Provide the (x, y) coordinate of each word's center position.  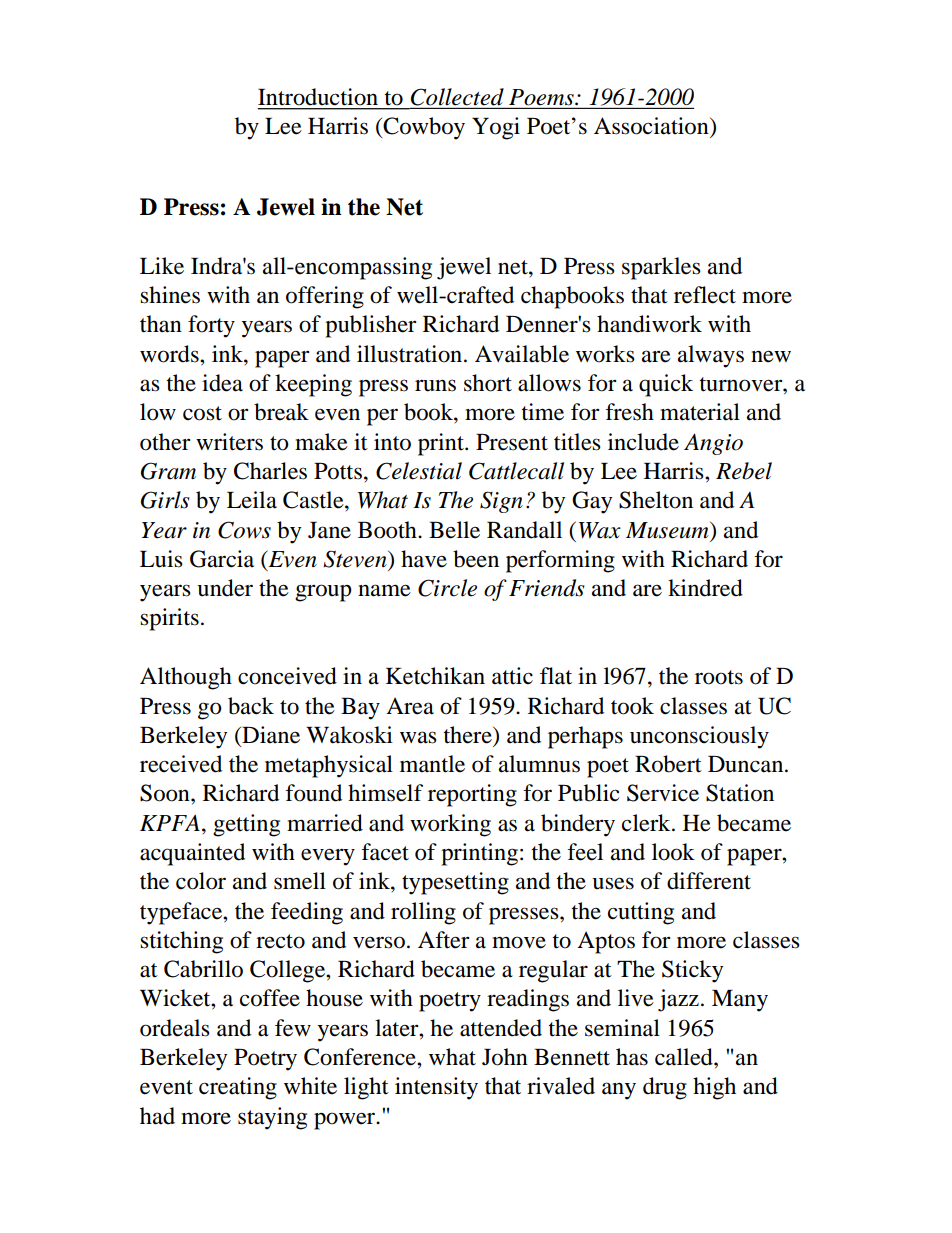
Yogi (496, 128)
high (714, 1088)
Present (512, 442)
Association (652, 126)
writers (229, 442)
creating (238, 1088)
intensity (436, 1088)
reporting (472, 795)
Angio (713, 444)
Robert (668, 764)
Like (162, 266)
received (181, 764)
